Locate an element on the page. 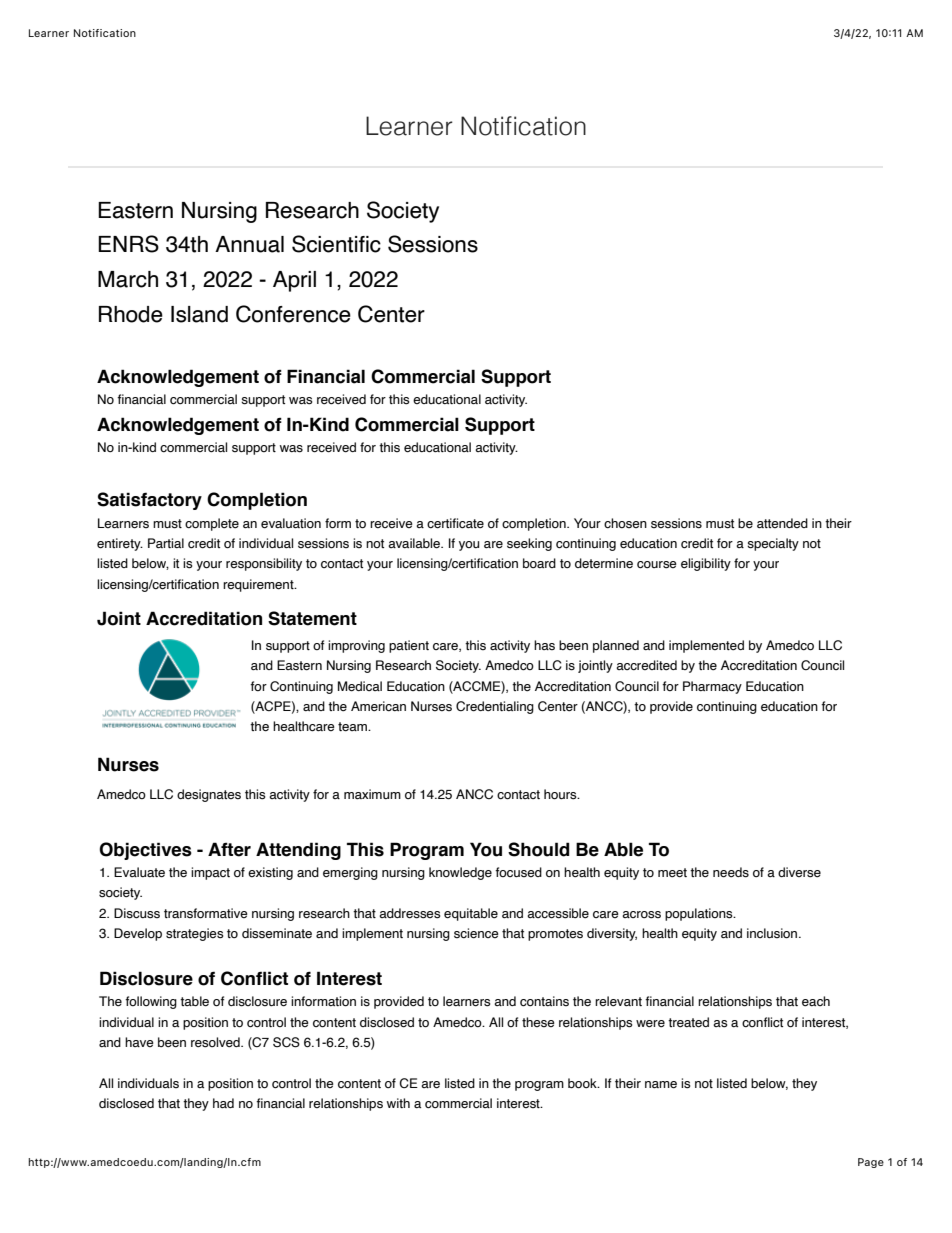 Image resolution: width=952 pixels, height=1233 pixels. with is located at coordinates (398, 1103).
